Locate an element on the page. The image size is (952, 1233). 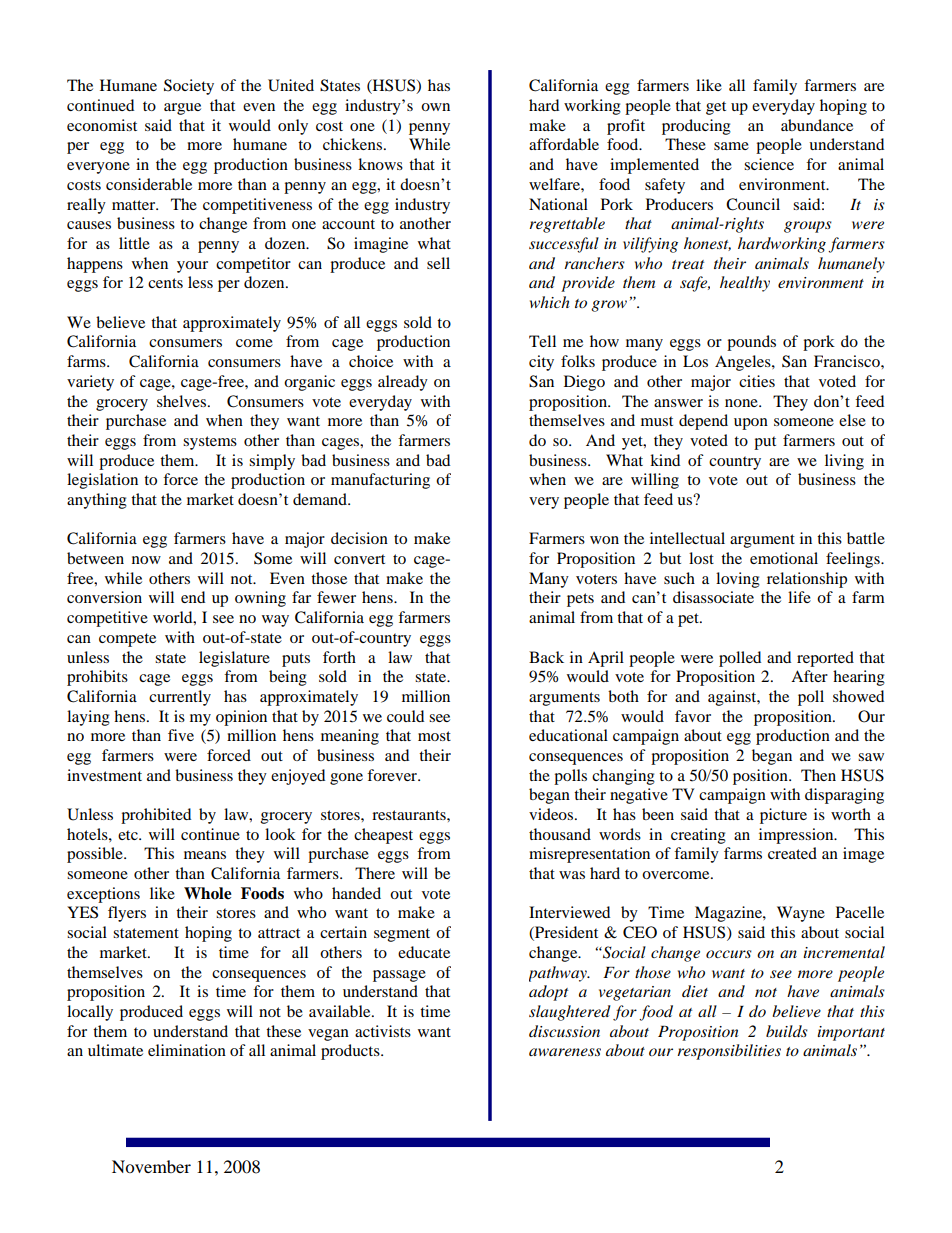
affordable is located at coordinates (564, 144).
